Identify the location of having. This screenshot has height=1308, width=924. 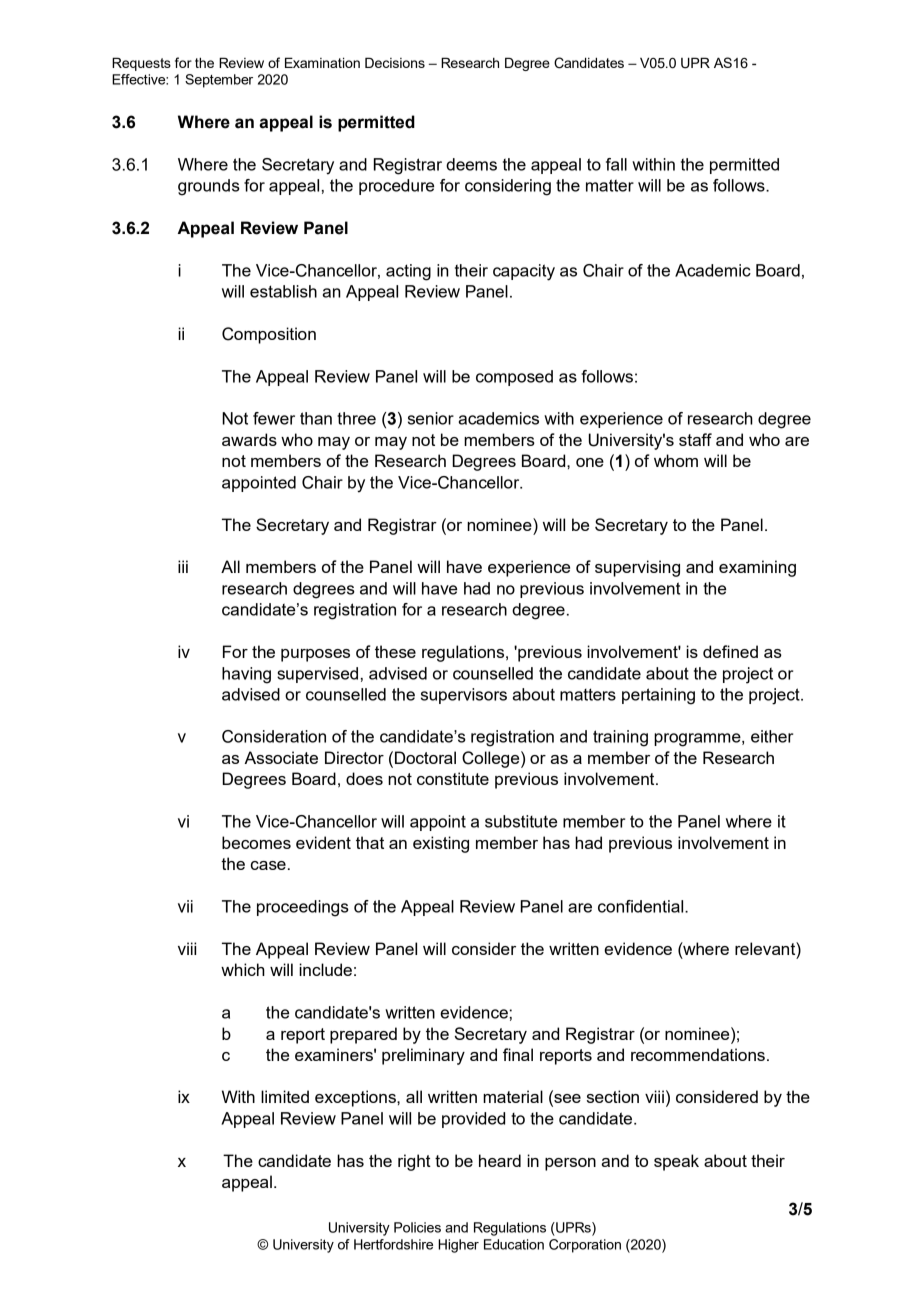
(246, 675).
